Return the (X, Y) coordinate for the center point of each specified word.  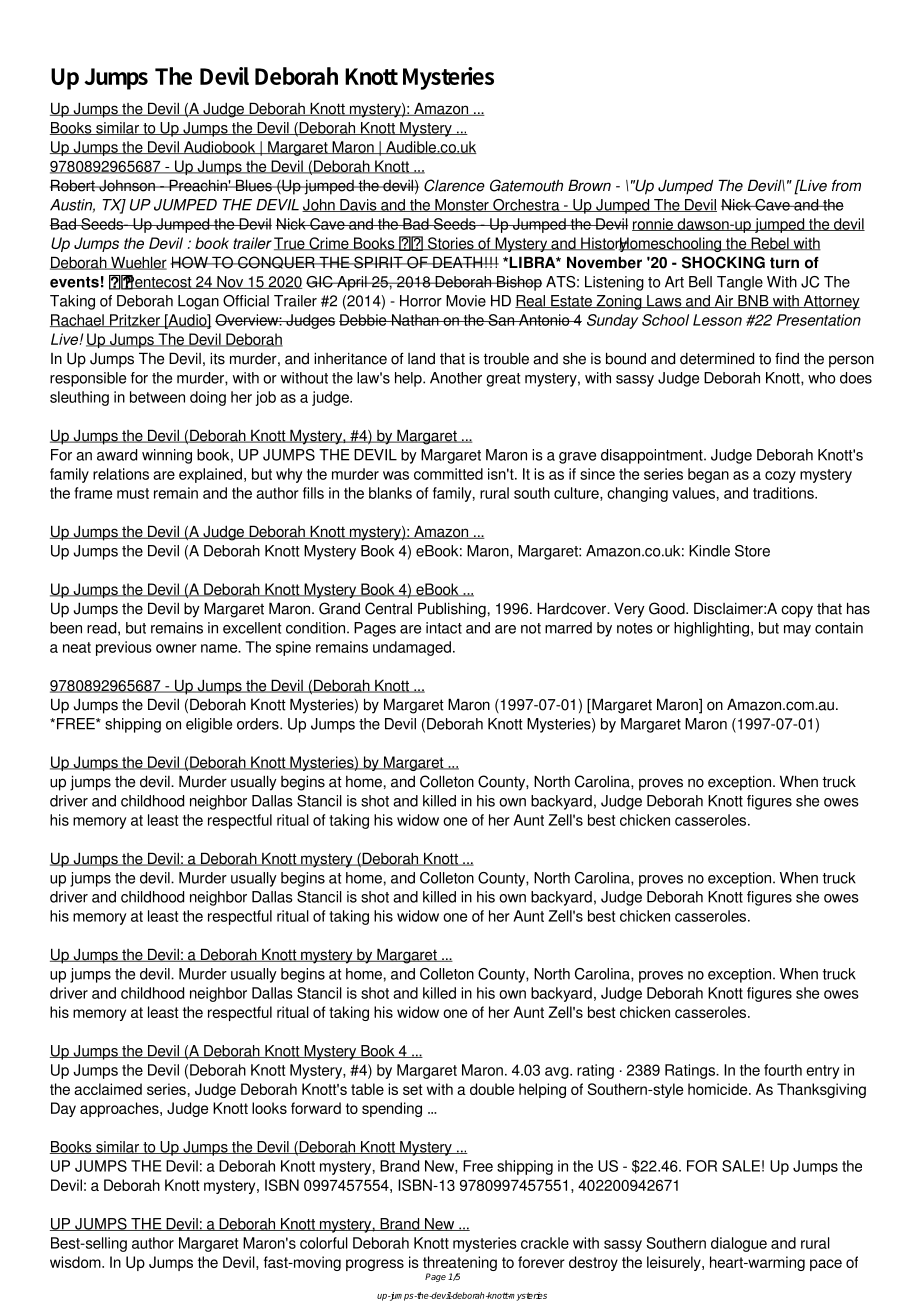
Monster (462, 205)
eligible (209, 725)
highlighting (711, 629)
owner (176, 648)
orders (259, 724)
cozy (780, 477)
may (797, 631)
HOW (190, 262)
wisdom (76, 1262)
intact (444, 628)
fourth (783, 1070)
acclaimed (108, 1089)
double (492, 1089)
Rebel (770, 244)
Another (456, 378)
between (157, 397)
